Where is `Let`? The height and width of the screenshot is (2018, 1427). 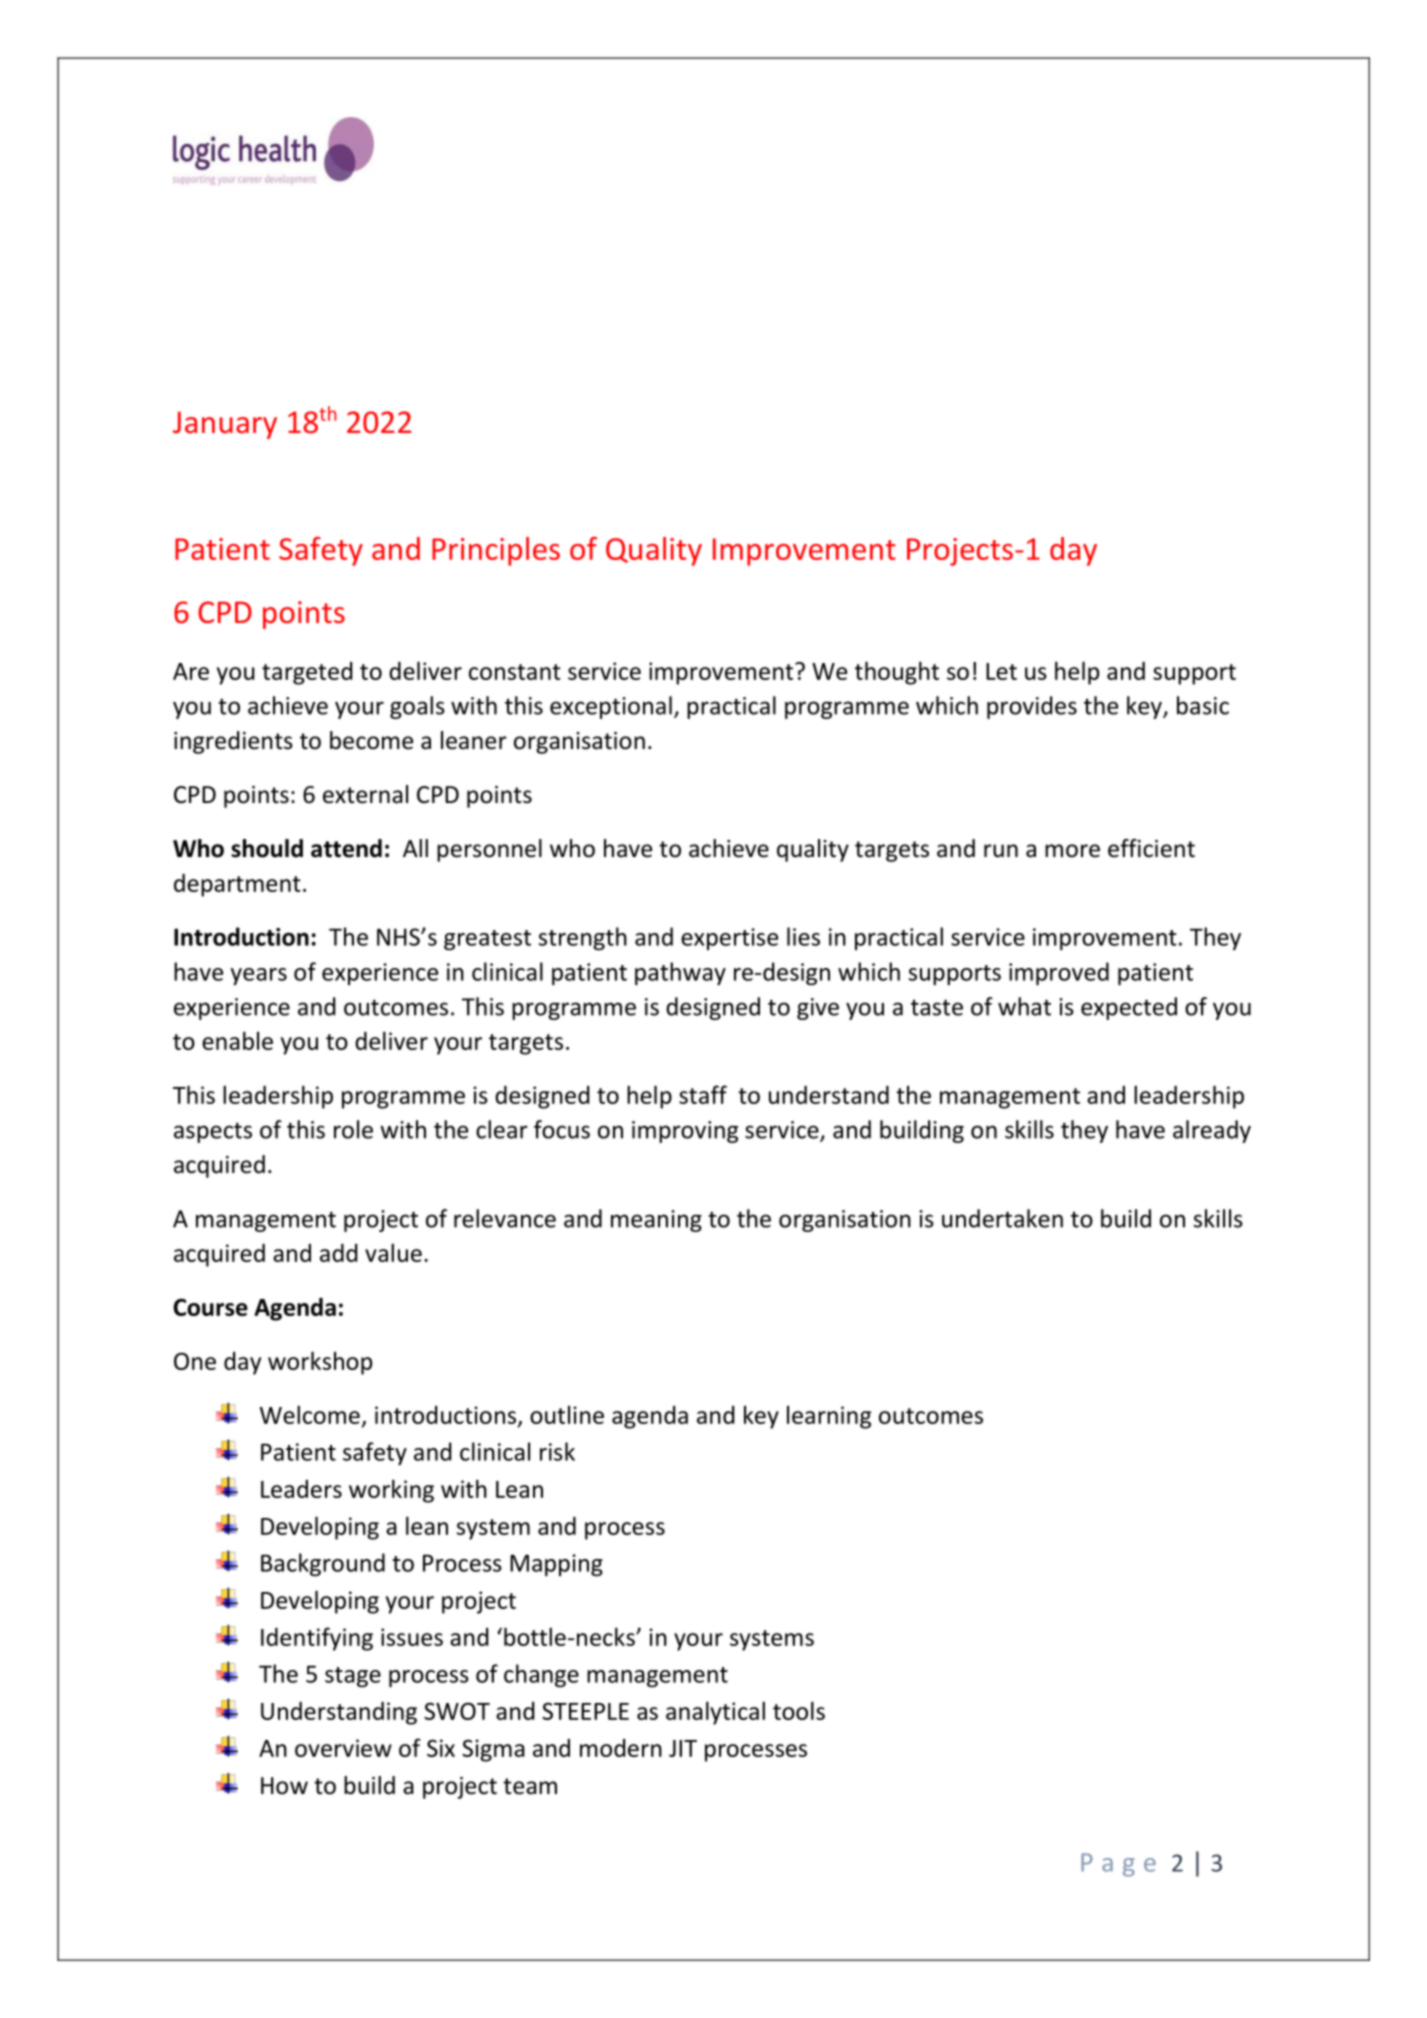 Let is located at coordinates (1001, 671).
